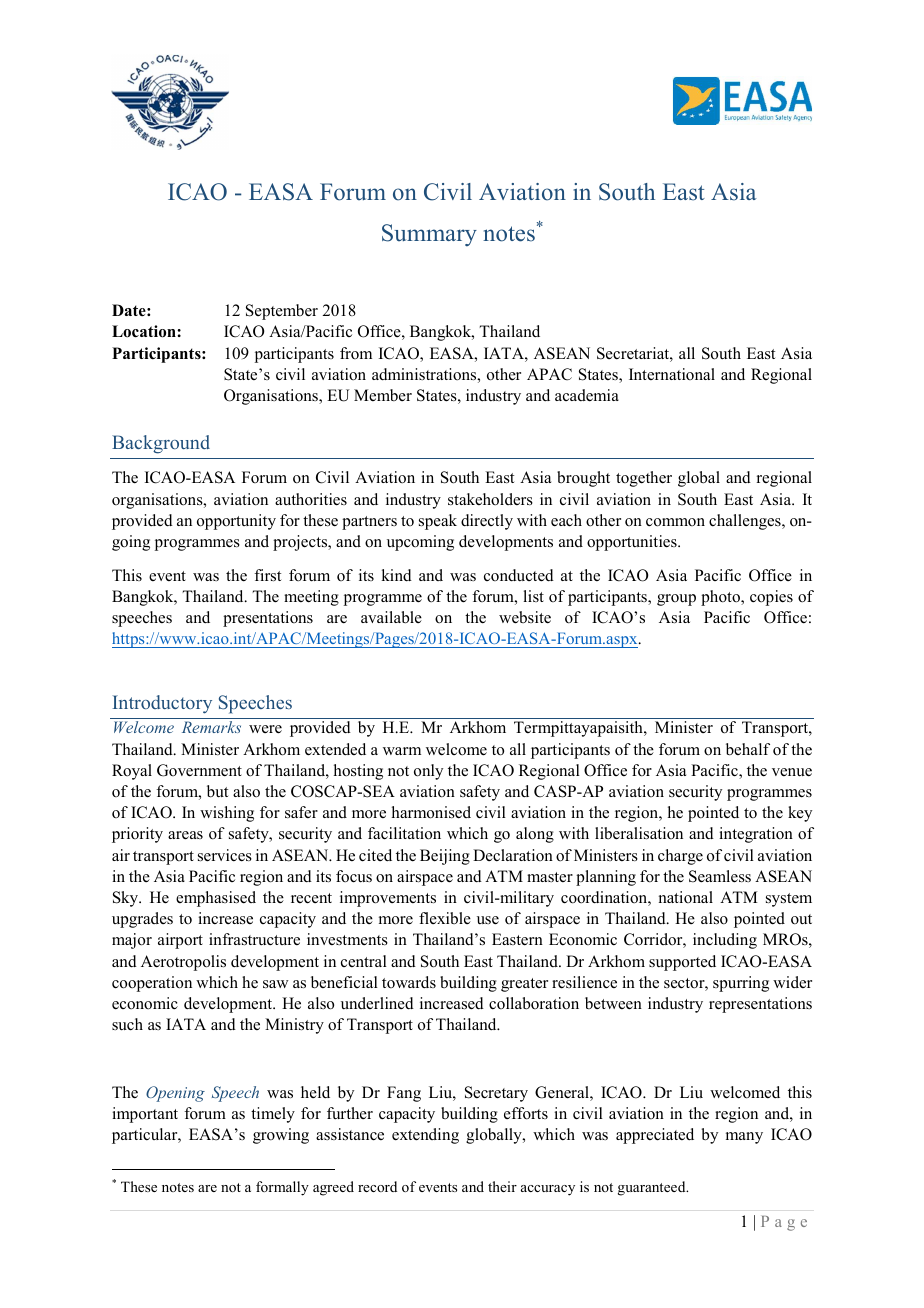 The width and height of the screenshot is (924, 1308). Describe the element at coordinates (282, 312) in the screenshot. I see `September` at that location.
